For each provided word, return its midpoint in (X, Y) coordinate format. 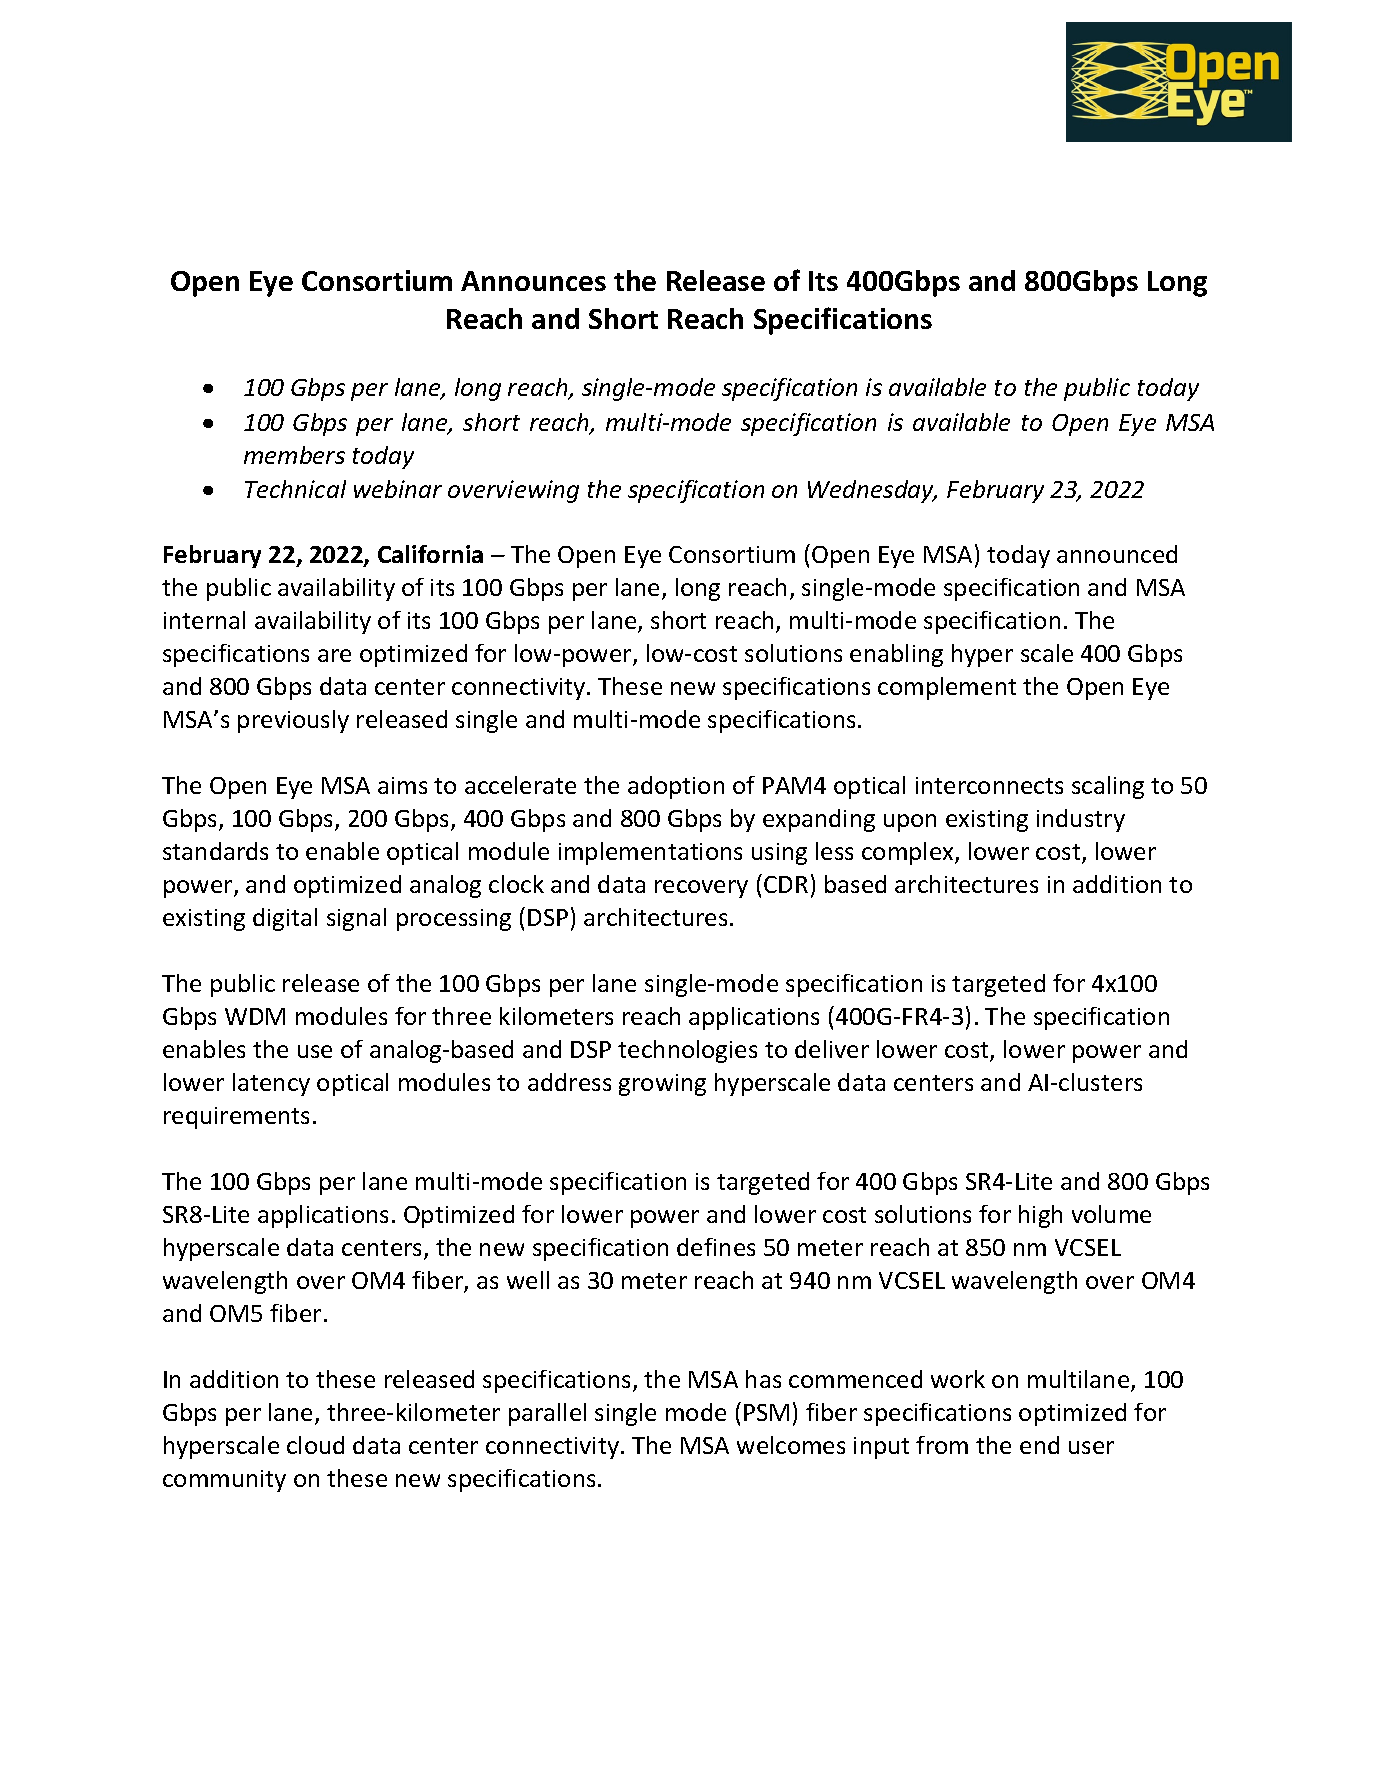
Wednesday (872, 491)
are (334, 655)
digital (285, 919)
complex (909, 853)
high (1040, 1216)
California (430, 554)
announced (1117, 554)
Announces (533, 281)
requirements (236, 1118)
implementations (650, 853)
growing (662, 1085)
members (294, 455)
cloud (315, 1445)
